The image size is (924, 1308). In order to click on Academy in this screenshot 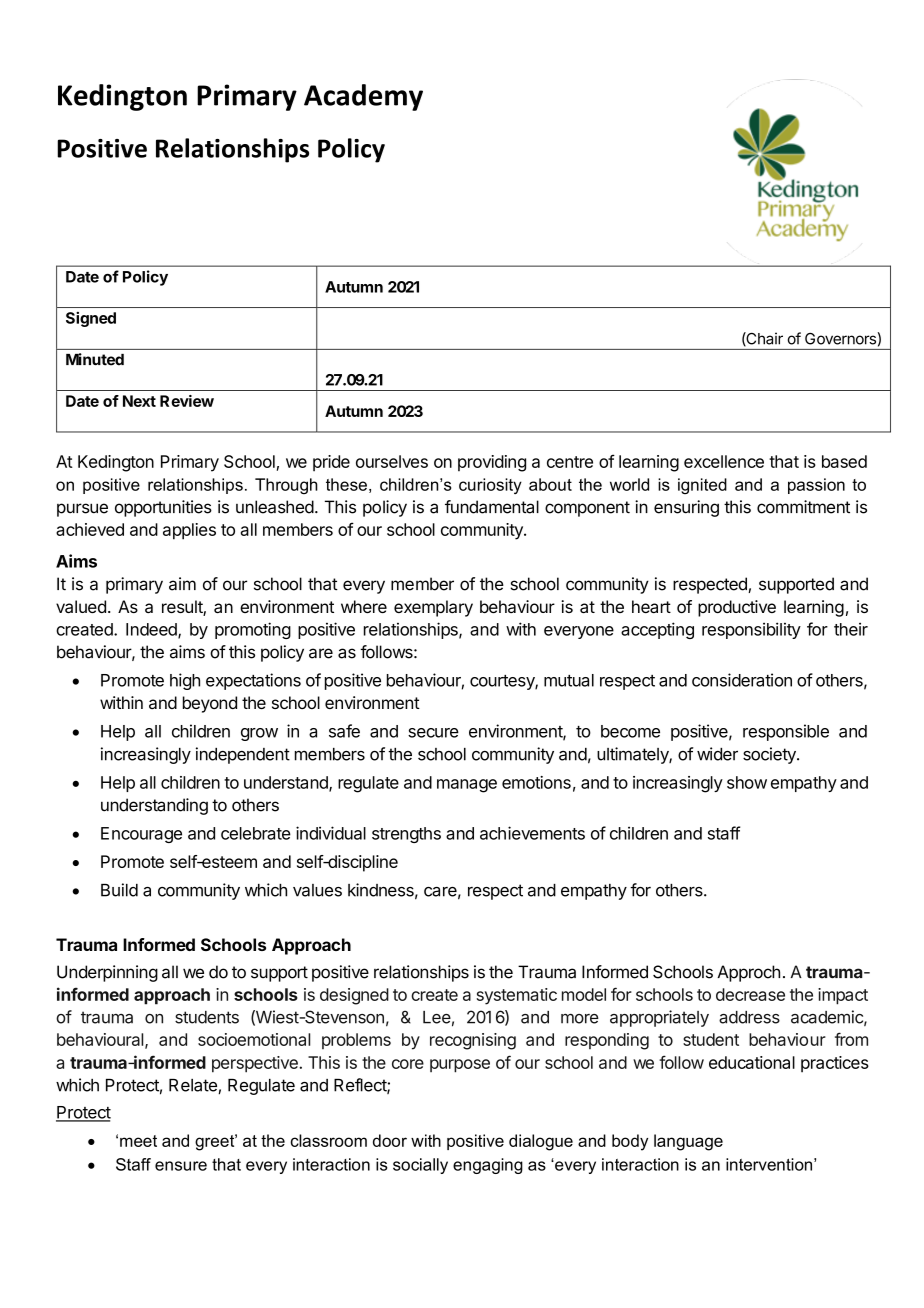, I will do `click(363, 97)`.
